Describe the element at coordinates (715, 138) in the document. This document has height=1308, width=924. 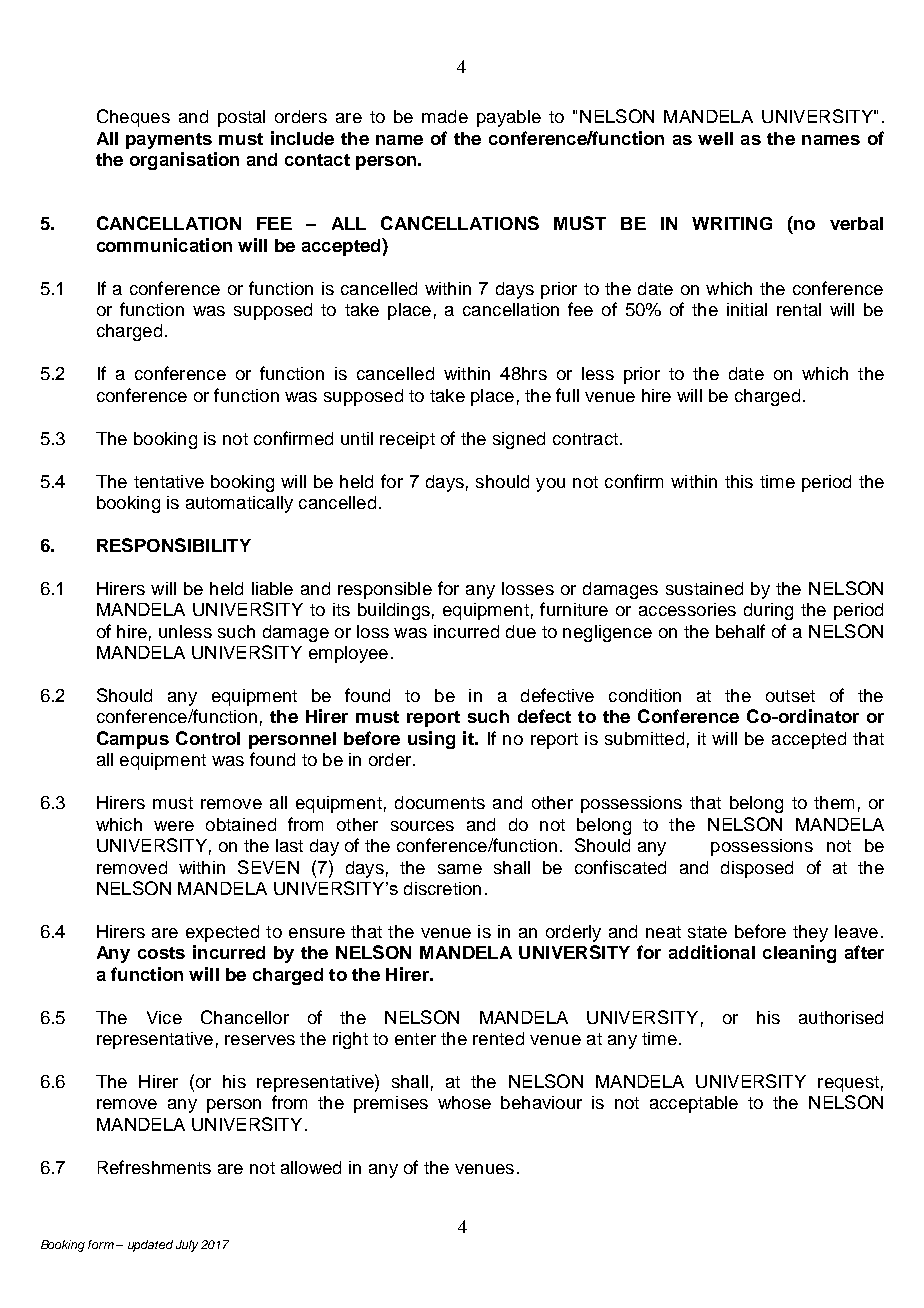
I see `well` at that location.
